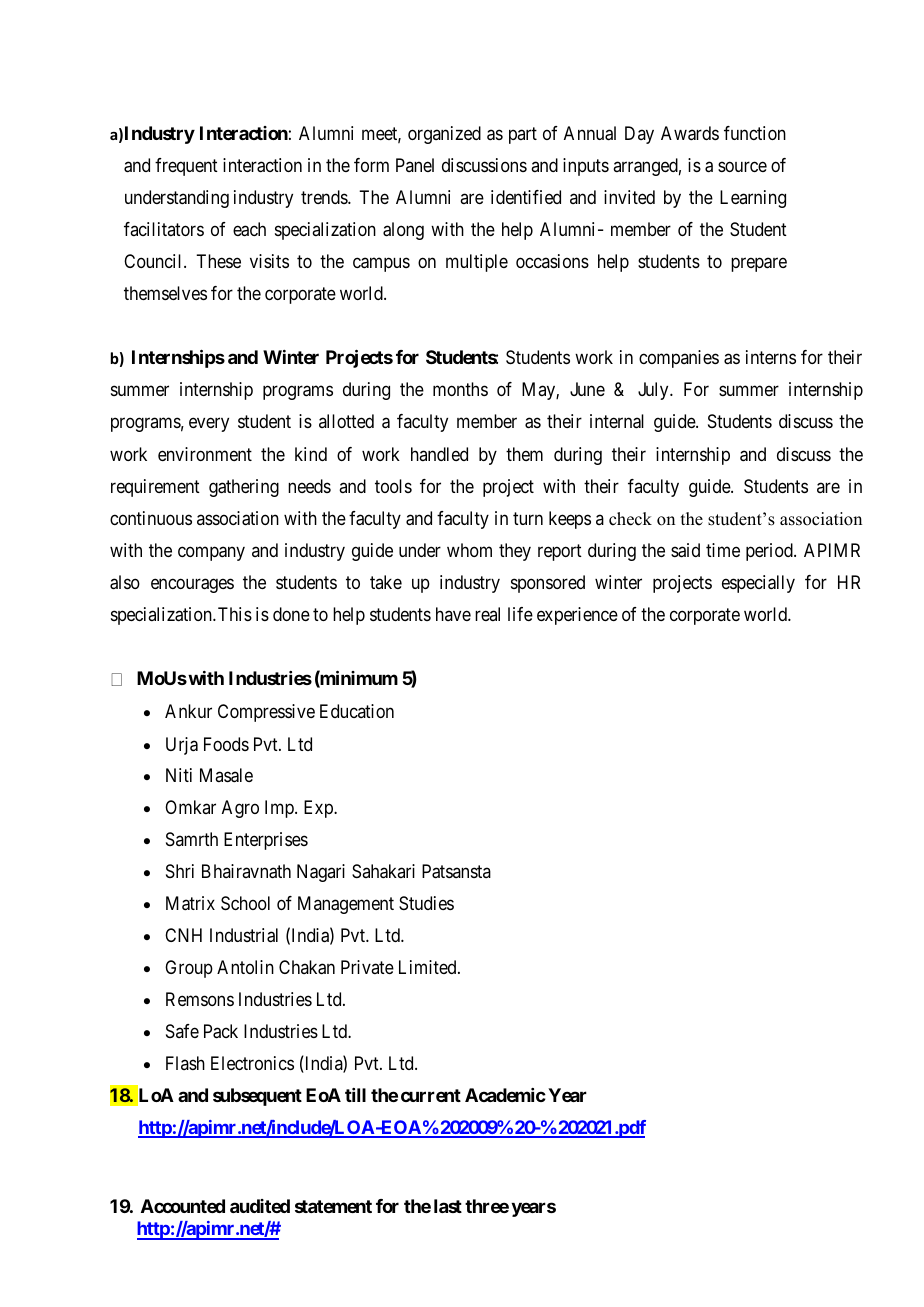 Image resolution: width=924 pixels, height=1307 pixels. I want to click on frequent, so click(186, 167).
